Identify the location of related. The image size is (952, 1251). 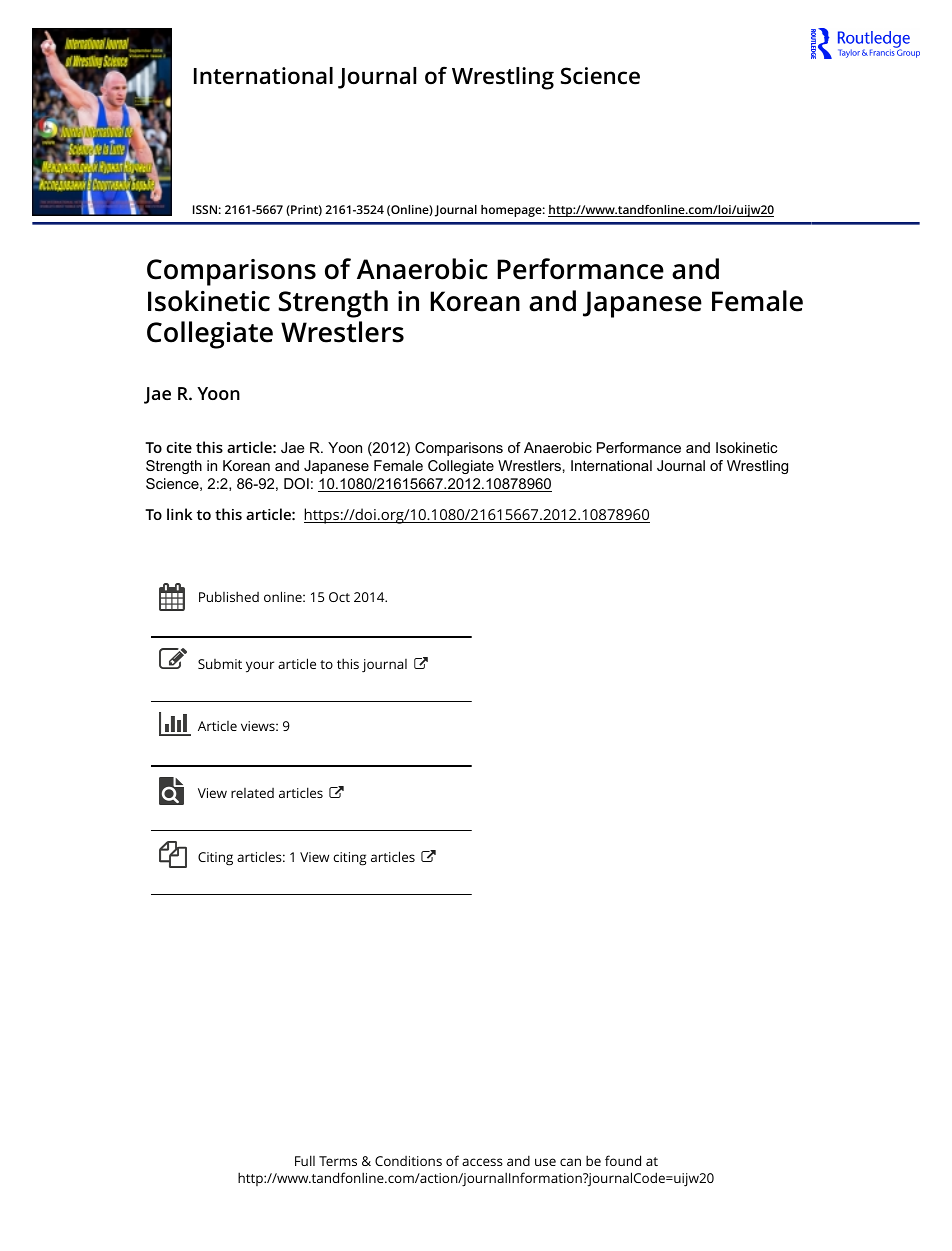
(252, 793).
